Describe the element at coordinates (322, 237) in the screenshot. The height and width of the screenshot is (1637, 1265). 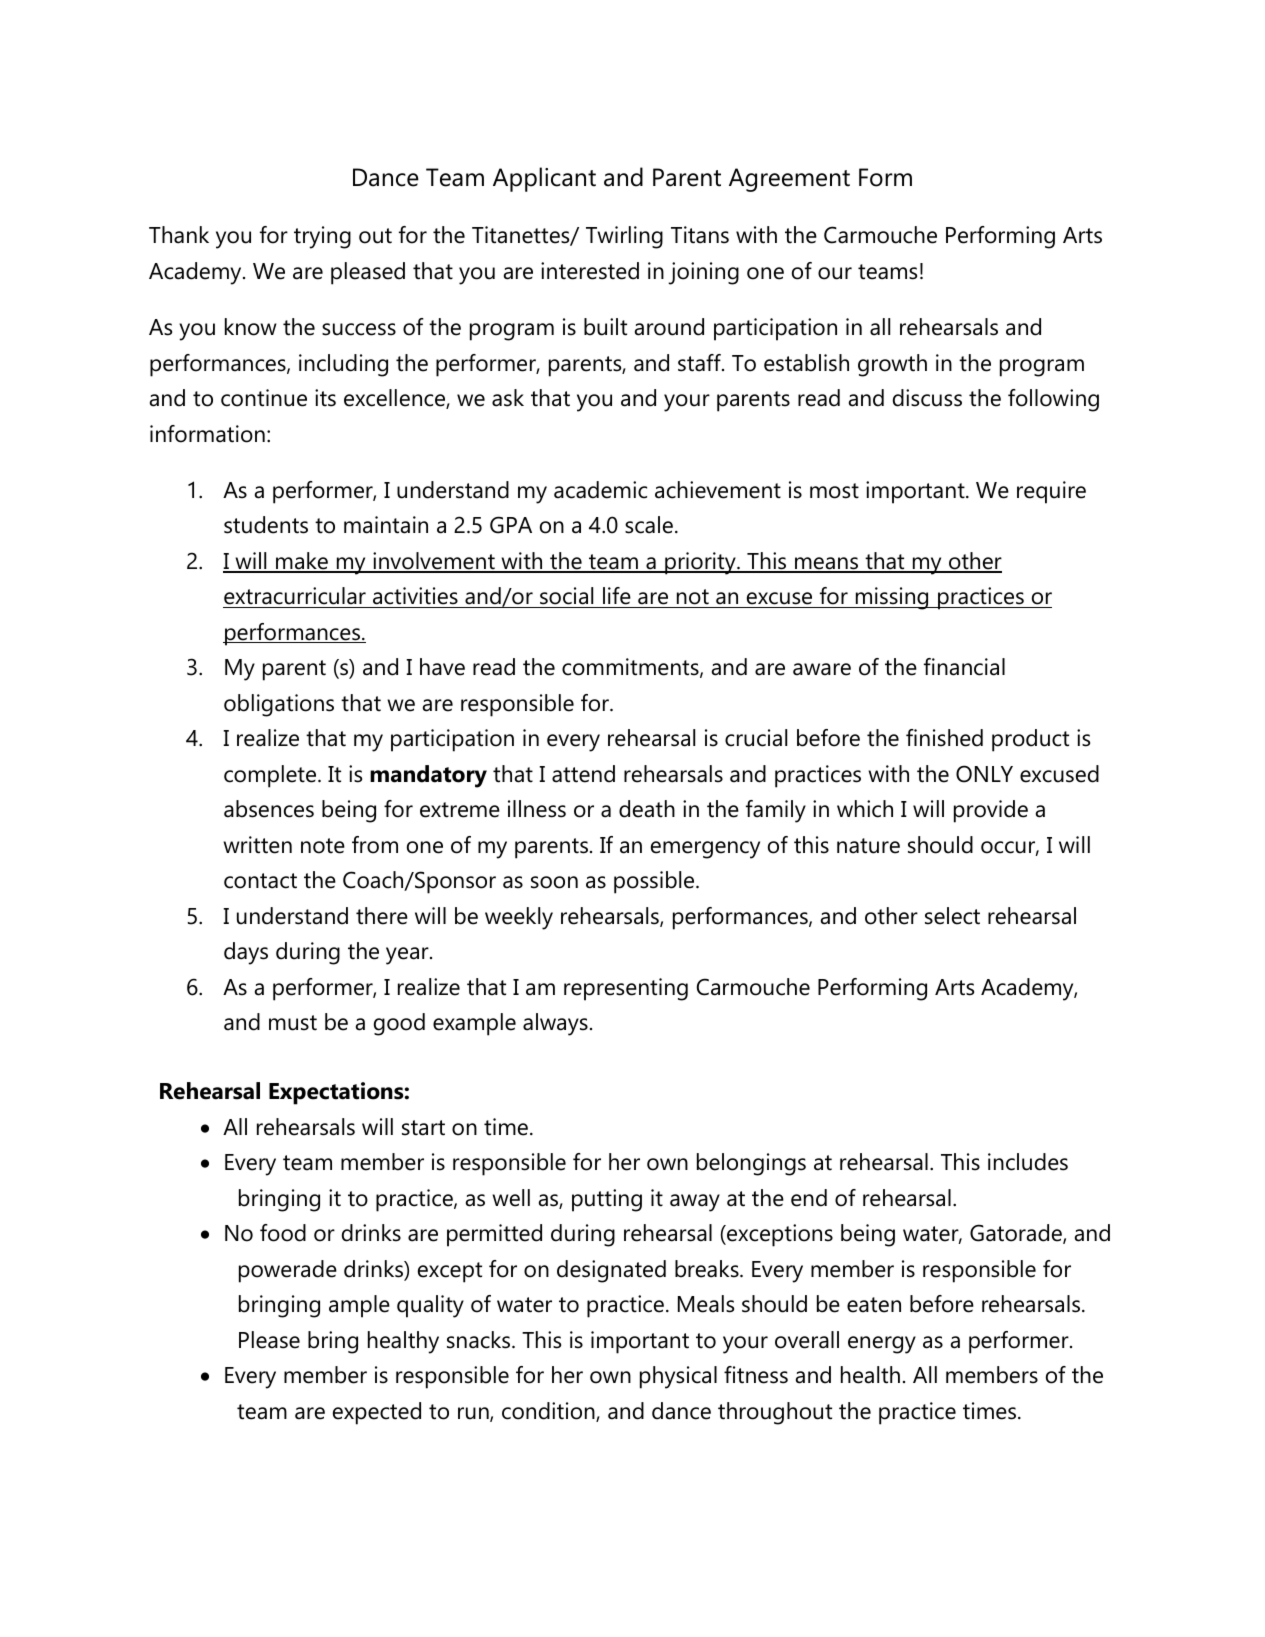
I see `trying` at that location.
